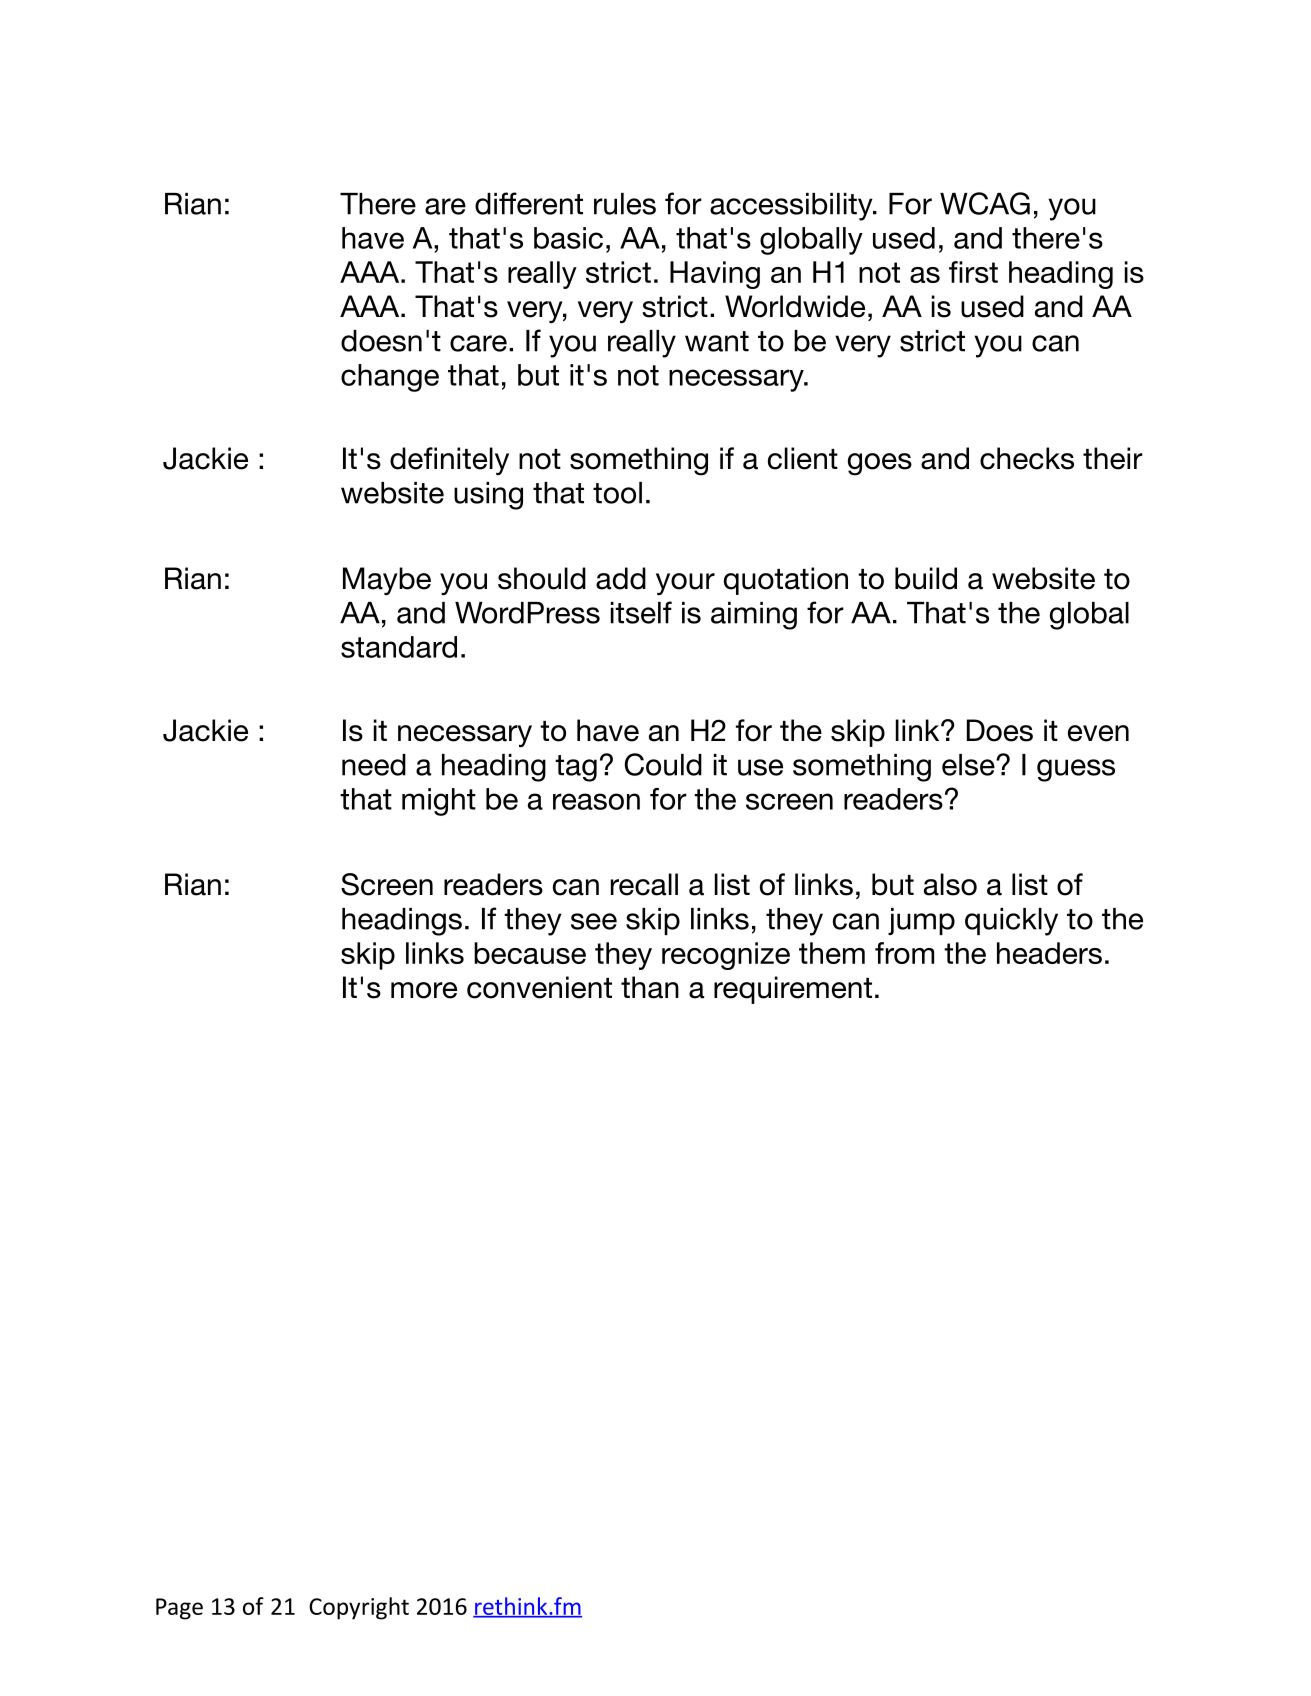 Image resolution: width=1311 pixels, height=1696 pixels. What do you see at coordinates (390, 378) in the screenshot?
I see `change` at bounding box center [390, 378].
